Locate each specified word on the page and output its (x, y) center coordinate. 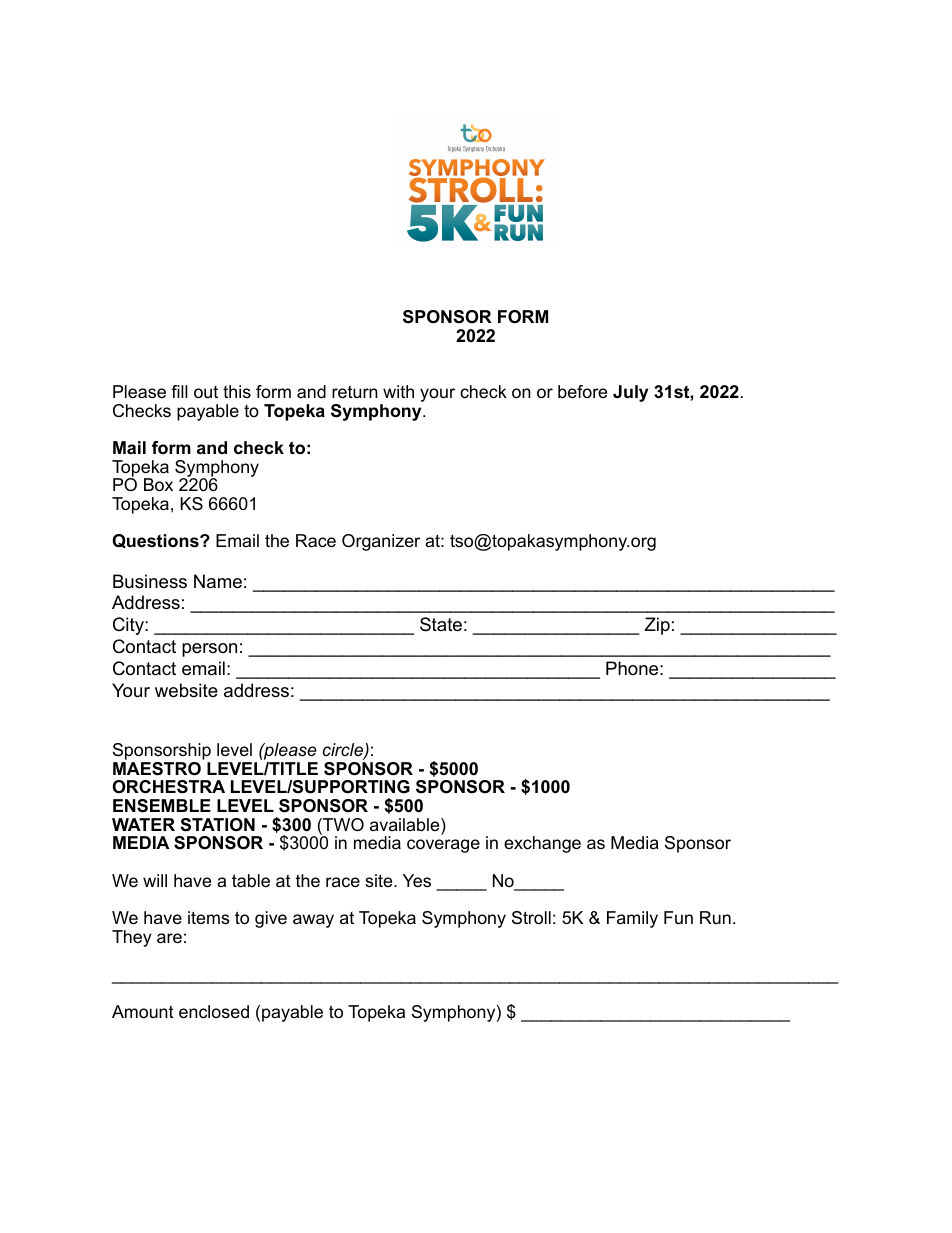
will (155, 880)
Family (632, 919)
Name (218, 581)
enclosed (214, 1012)
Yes (417, 880)
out (206, 392)
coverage (443, 846)
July (630, 393)
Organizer (381, 542)
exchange (542, 844)
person (209, 650)
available (406, 826)
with (398, 391)
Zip (657, 626)
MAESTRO (157, 769)
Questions (156, 541)
